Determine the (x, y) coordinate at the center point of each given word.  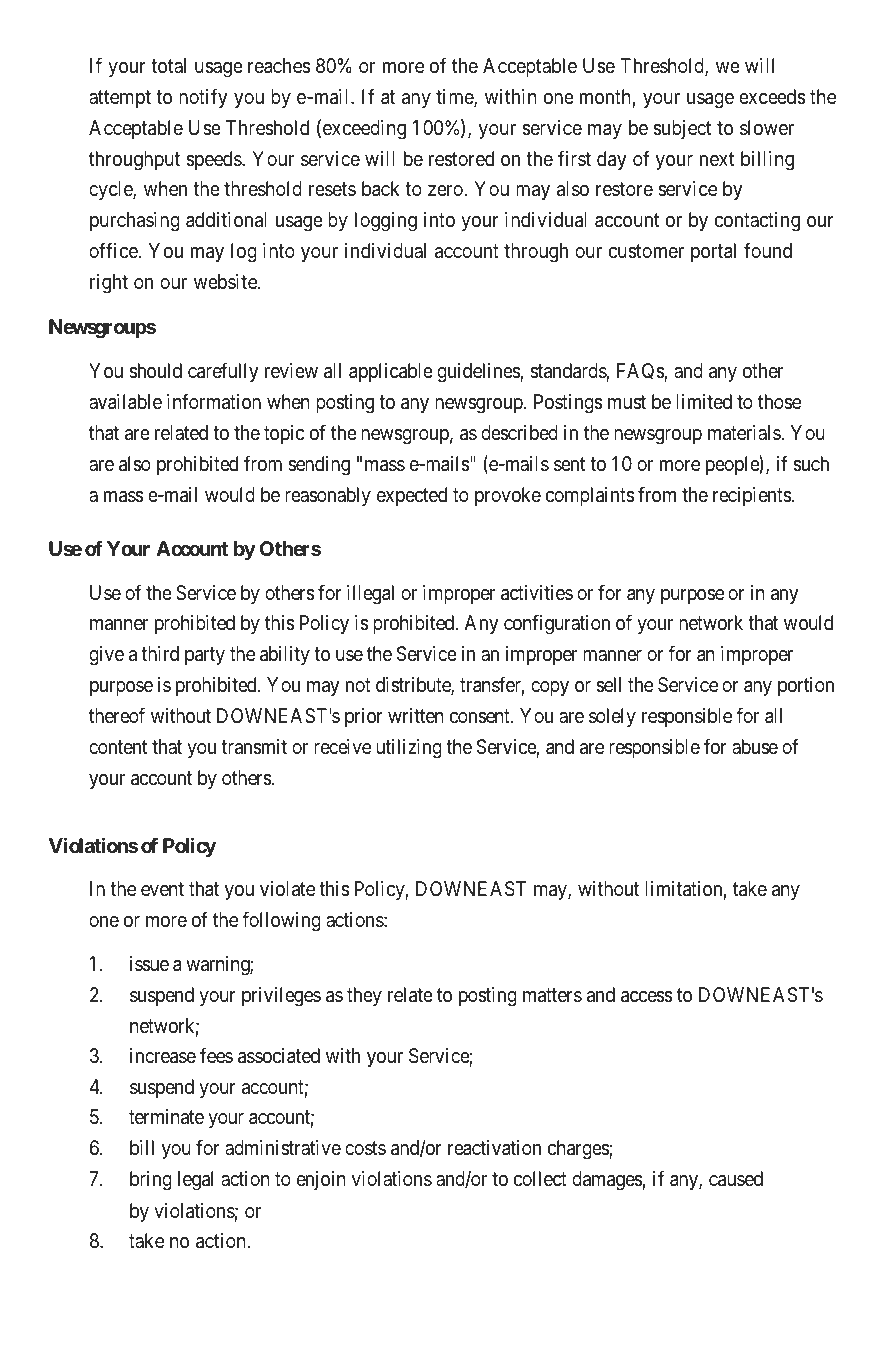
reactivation (494, 1148)
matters (552, 995)
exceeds (772, 97)
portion (806, 686)
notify (203, 98)
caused (736, 1179)
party (205, 656)
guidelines (479, 373)
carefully (223, 372)
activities (537, 593)
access (647, 997)
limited (704, 401)
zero (446, 190)
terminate (166, 1117)
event (162, 889)
